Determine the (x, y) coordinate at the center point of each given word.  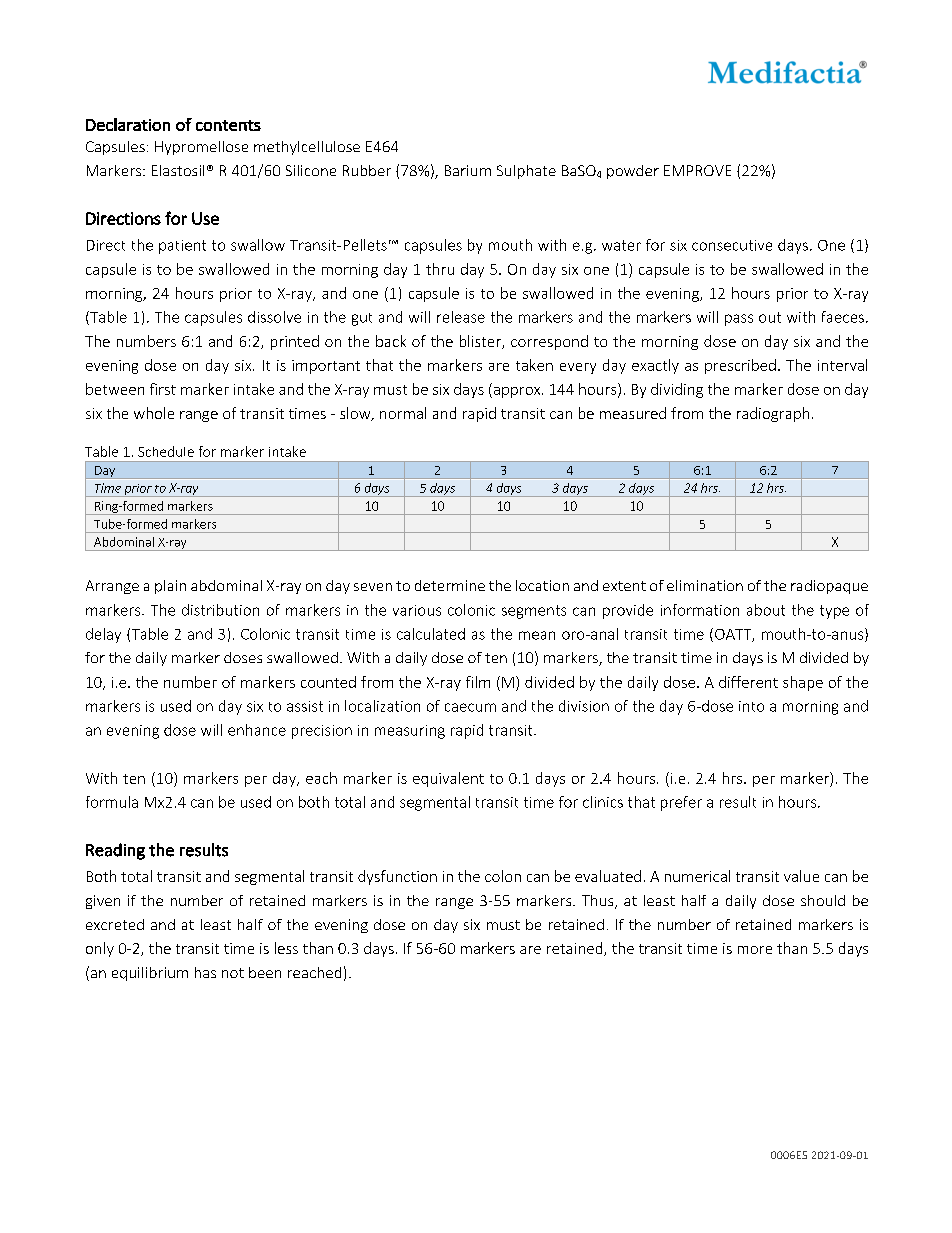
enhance (257, 730)
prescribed (740, 366)
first (163, 389)
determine (450, 585)
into (751, 706)
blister (481, 342)
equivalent (448, 779)
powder (633, 172)
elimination (705, 585)
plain (170, 587)
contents (228, 125)
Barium (468, 170)
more (755, 950)
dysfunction (397, 877)
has (205, 972)
